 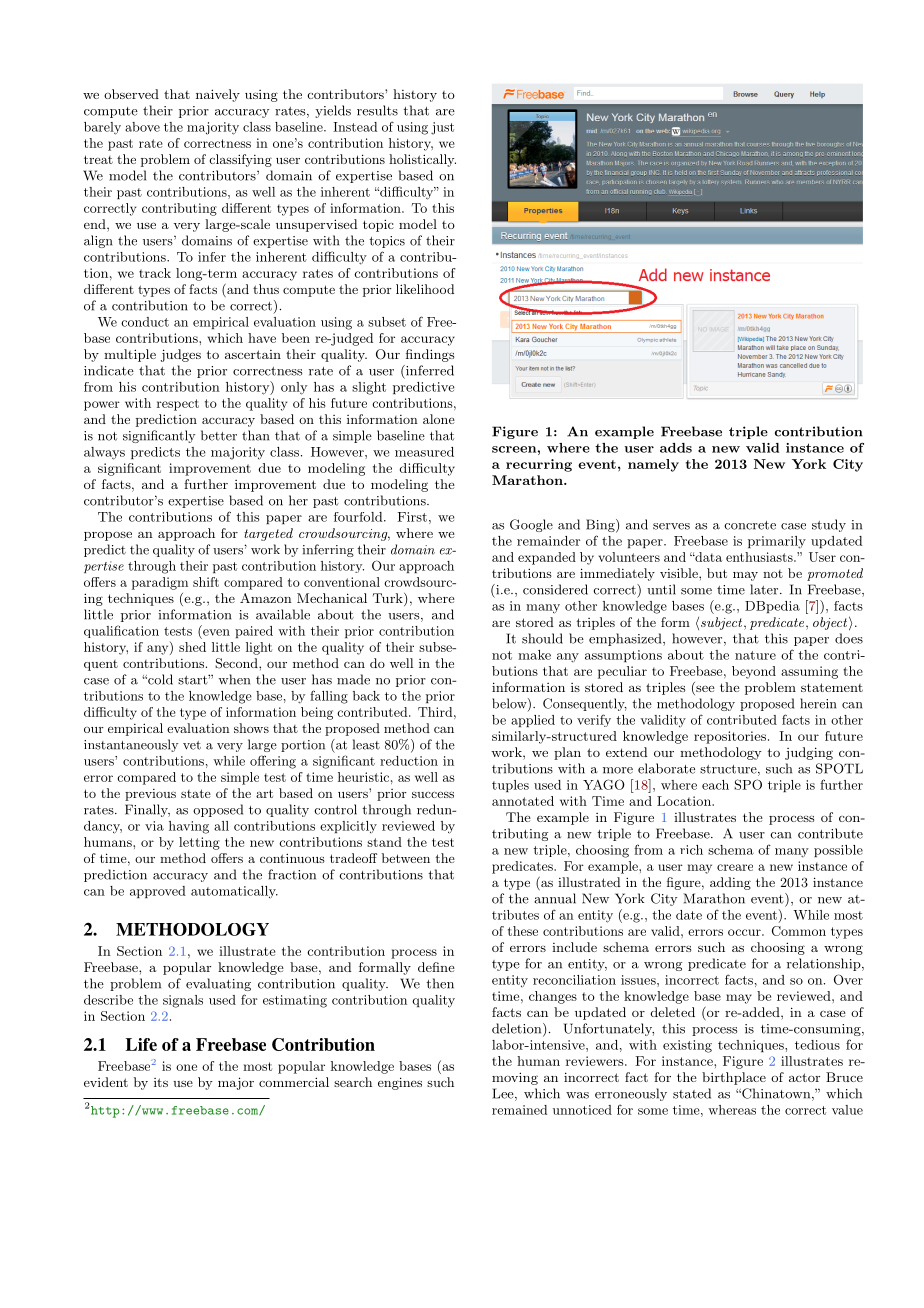 What do you see at coordinates (422, 160) in the document?
I see `holistically` at bounding box center [422, 160].
